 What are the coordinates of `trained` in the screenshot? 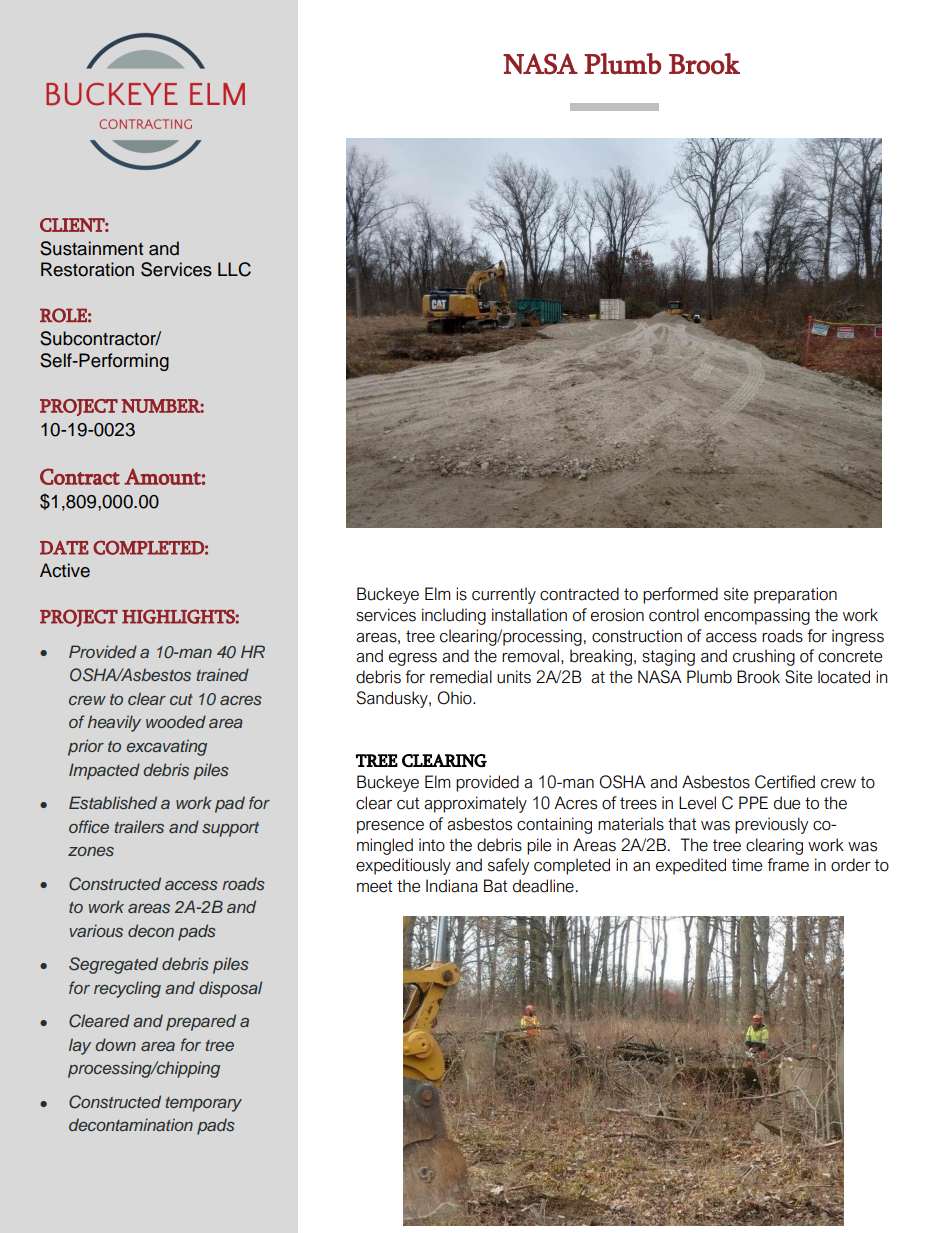 It's located at (222, 674).
